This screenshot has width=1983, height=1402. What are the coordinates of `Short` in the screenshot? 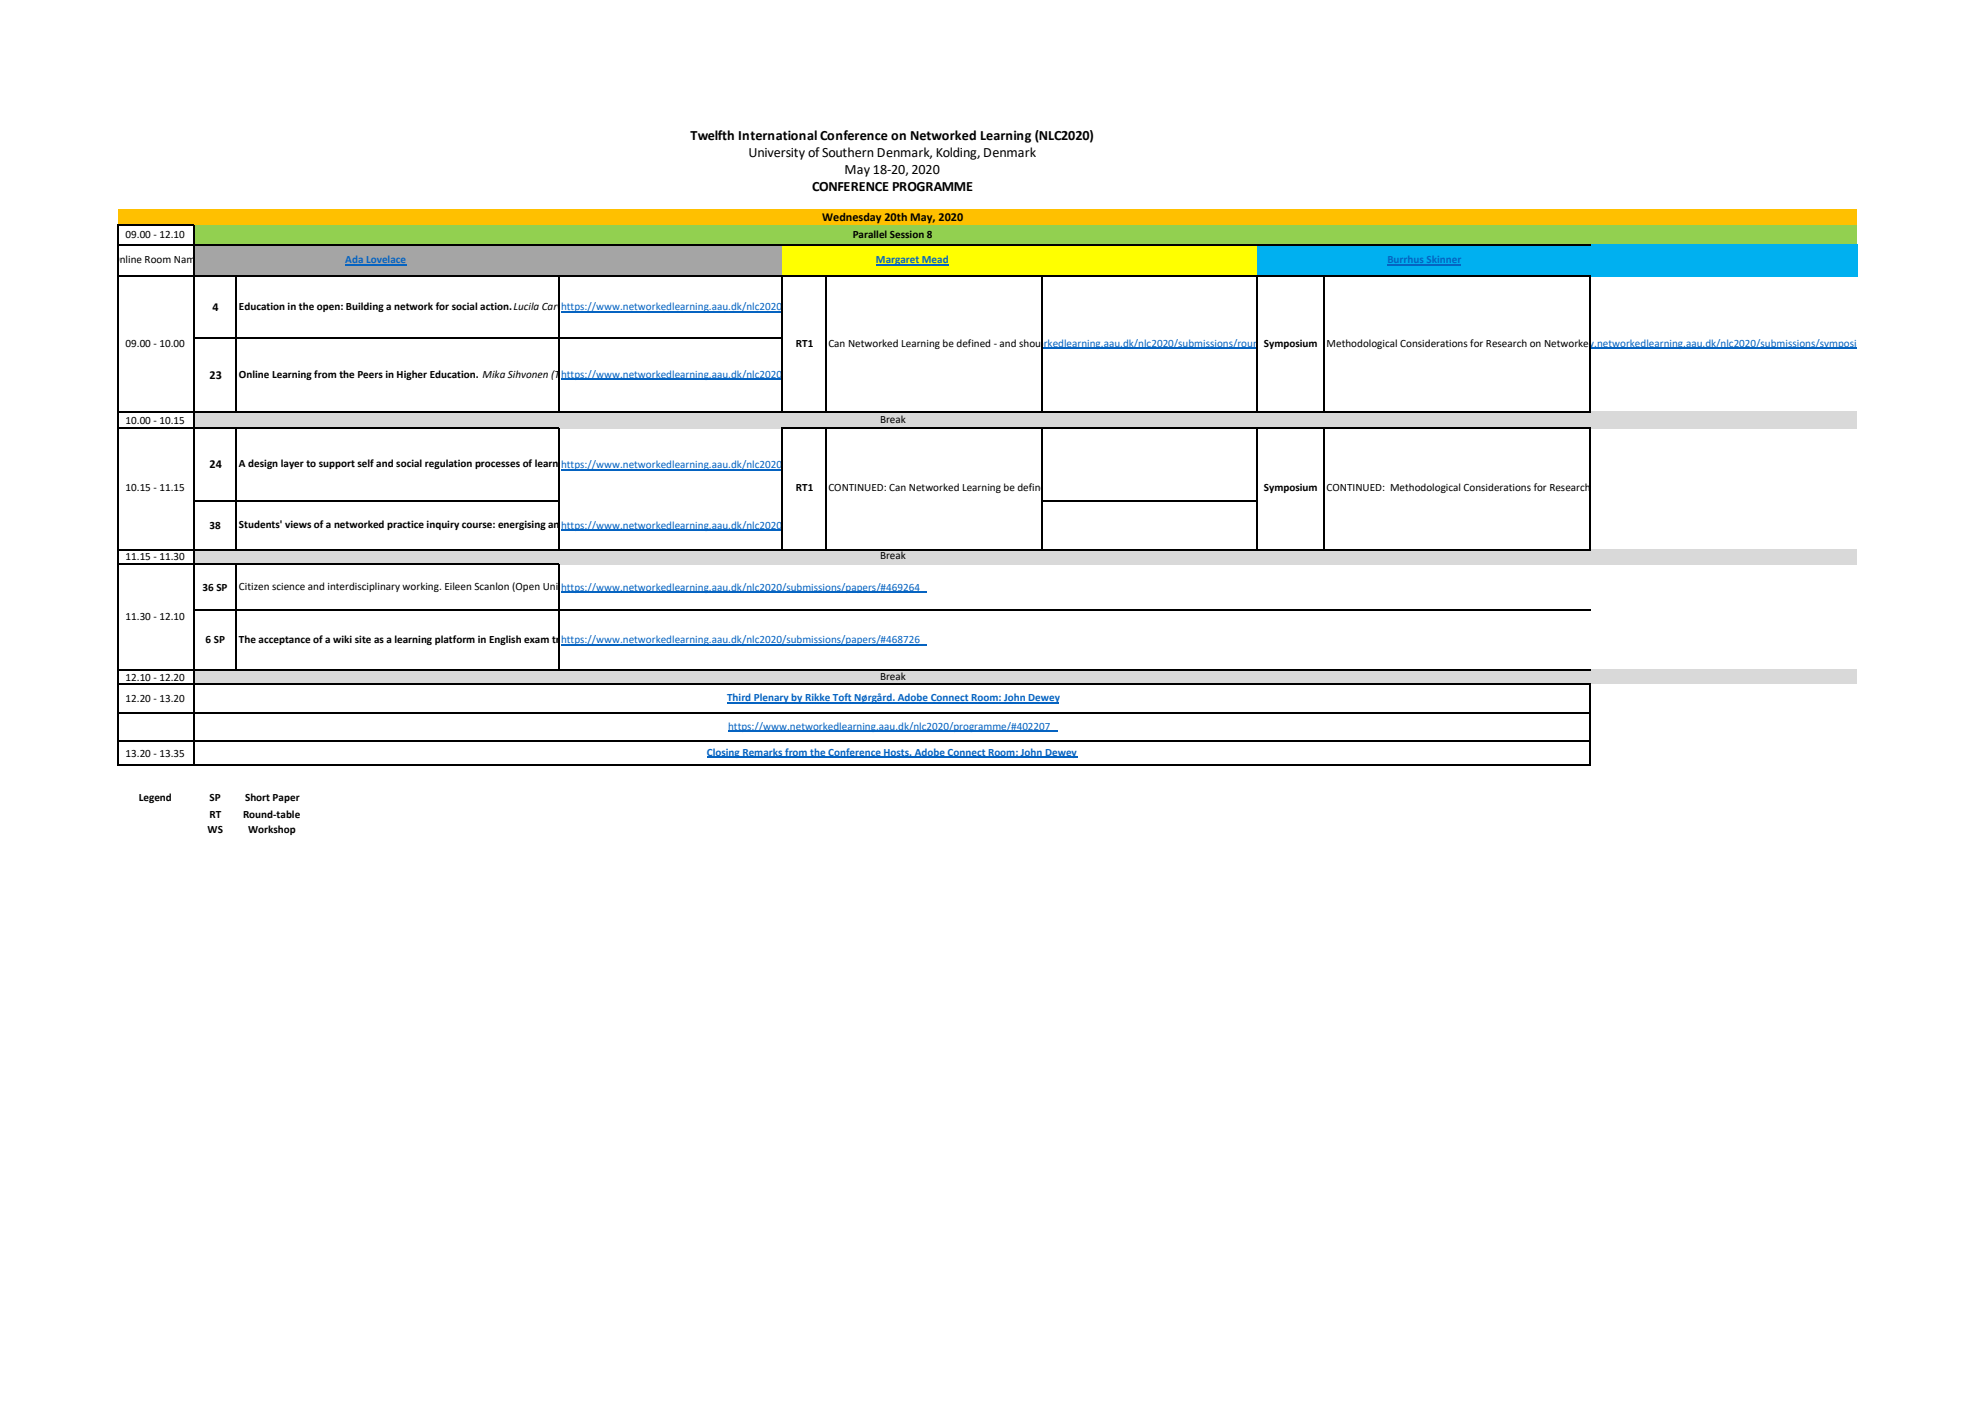 It's located at (257, 797).
